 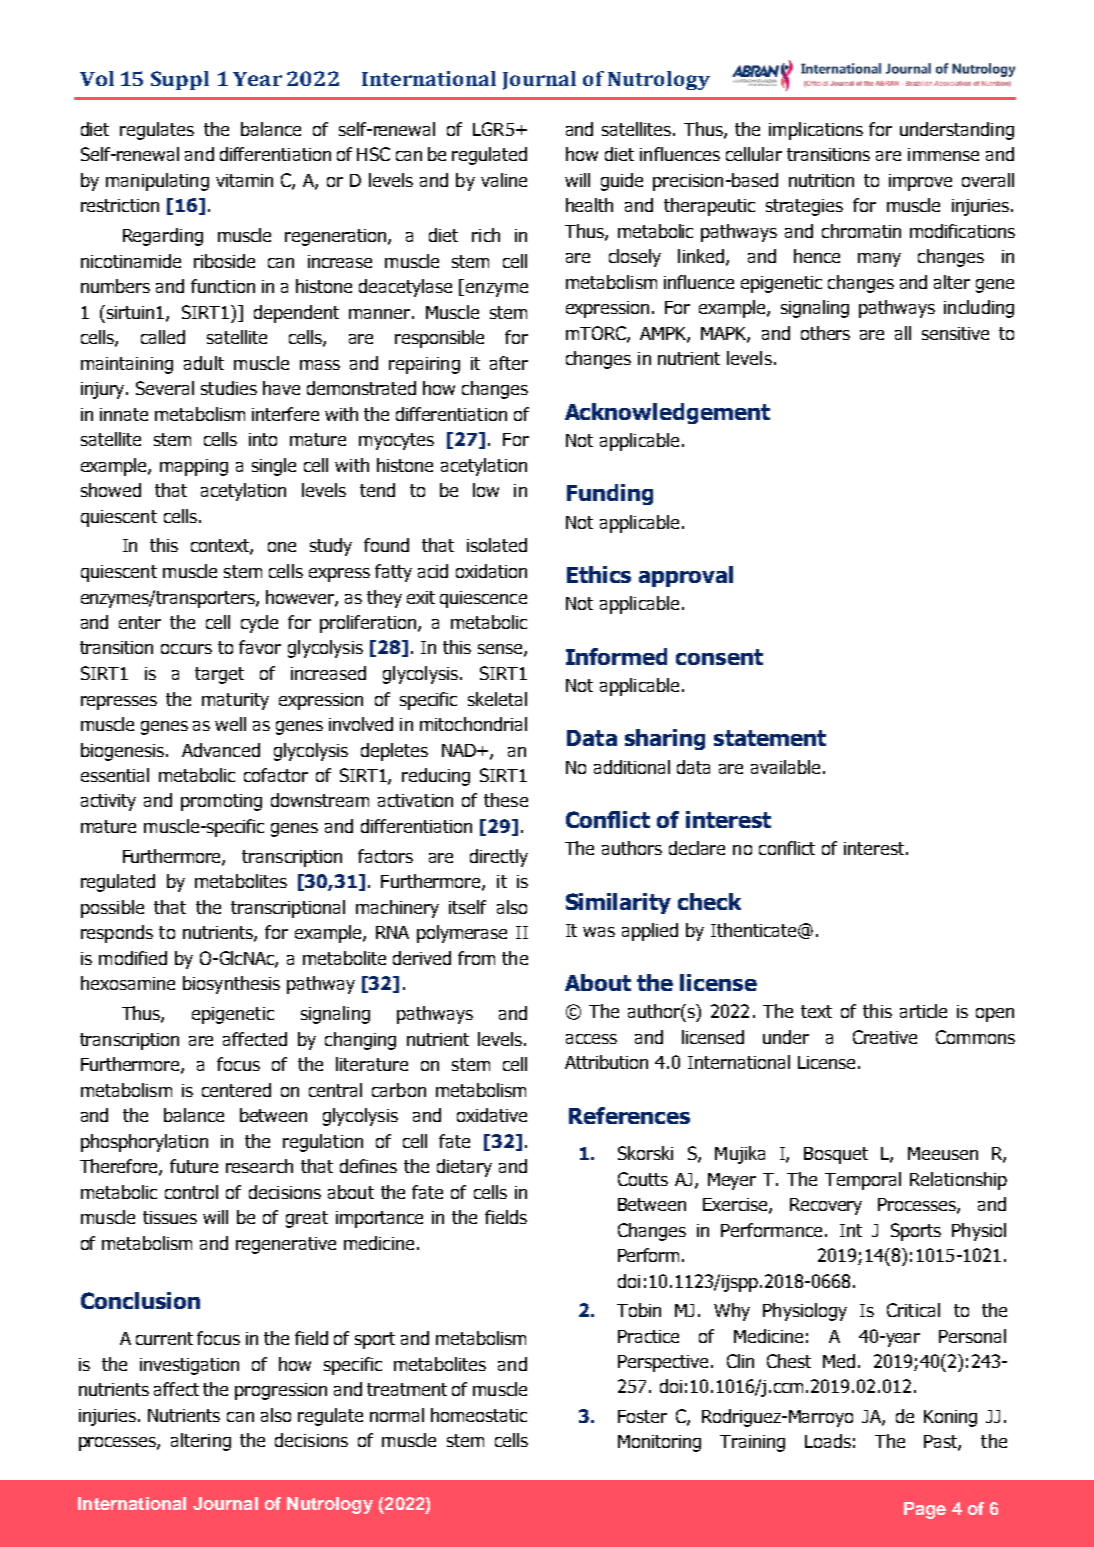 I want to click on promoting, so click(x=221, y=802).
